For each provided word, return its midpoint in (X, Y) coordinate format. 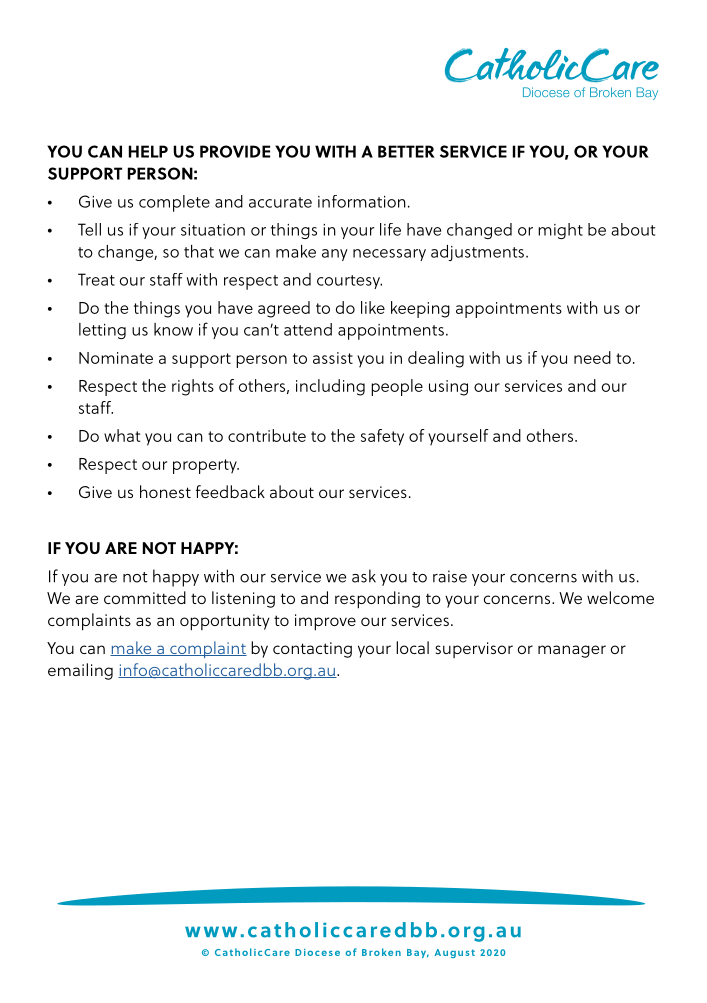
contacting (312, 650)
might (560, 231)
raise (450, 576)
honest (165, 491)
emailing (80, 671)
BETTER (406, 151)
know (173, 329)
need (592, 357)
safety (382, 437)
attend (308, 329)
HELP (148, 151)
